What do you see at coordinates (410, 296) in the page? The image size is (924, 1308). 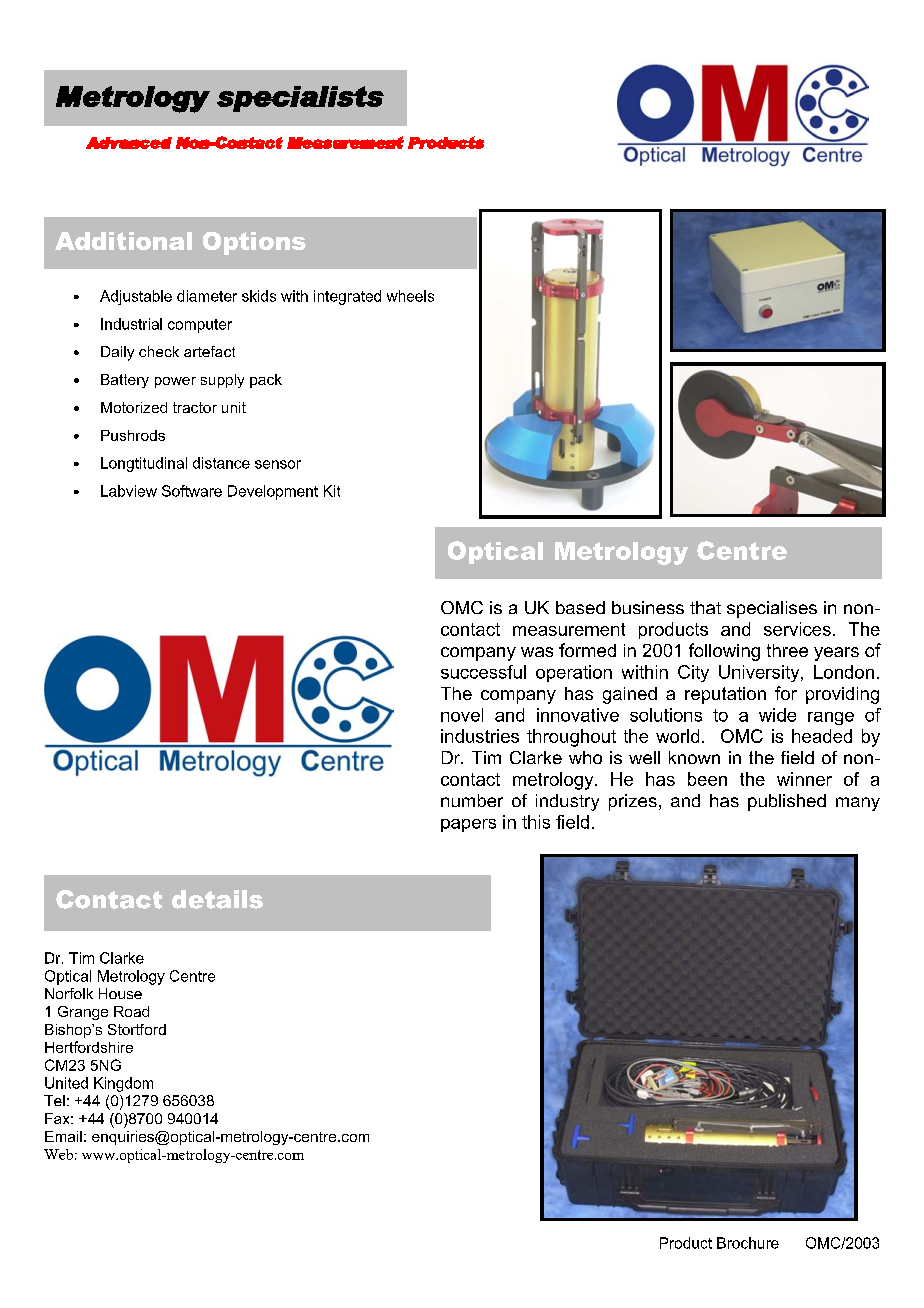 I see `wheels` at bounding box center [410, 296].
